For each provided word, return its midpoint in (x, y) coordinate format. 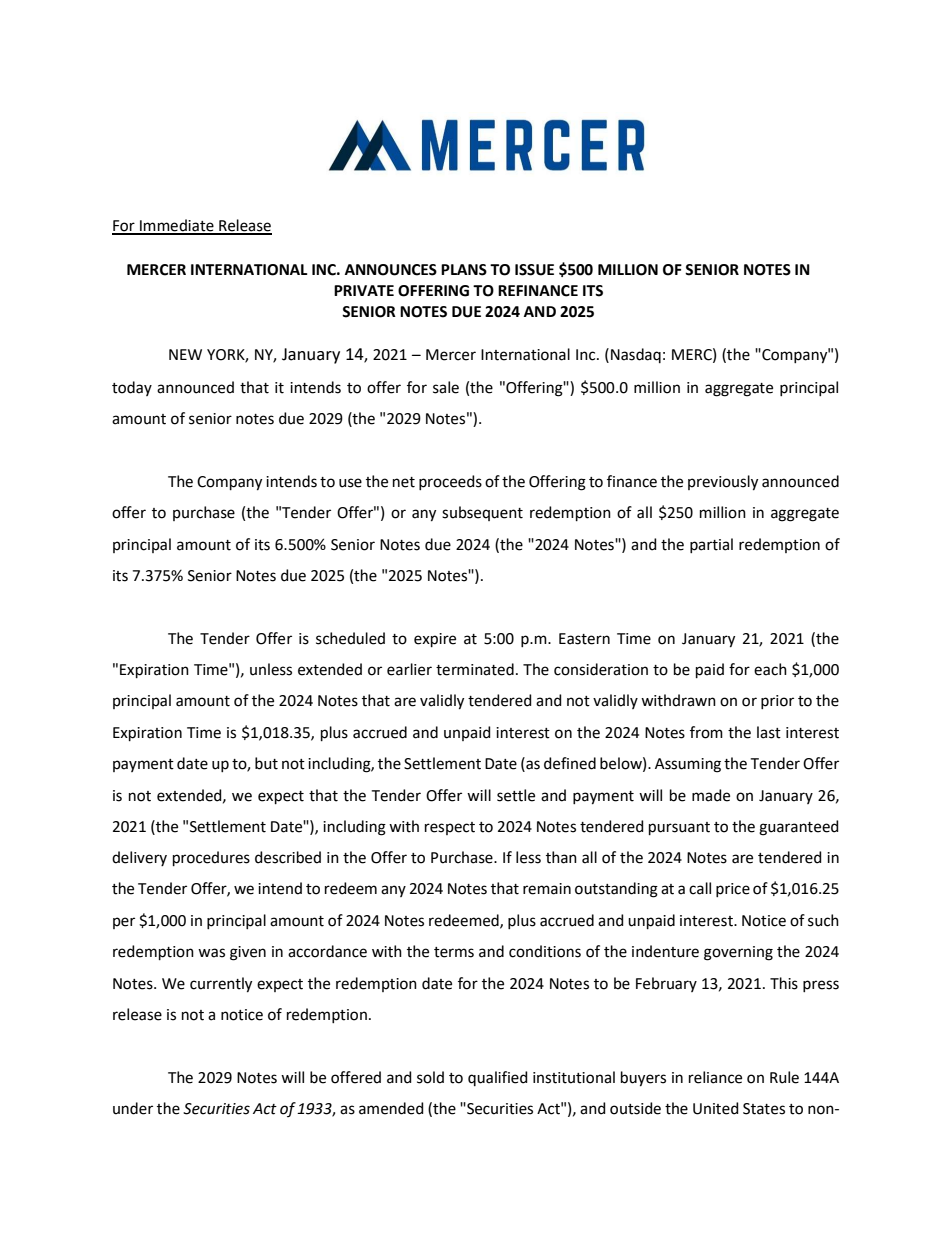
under (133, 1108)
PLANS (464, 270)
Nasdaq (636, 355)
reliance (715, 1077)
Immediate (177, 226)
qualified (498, 1078)
